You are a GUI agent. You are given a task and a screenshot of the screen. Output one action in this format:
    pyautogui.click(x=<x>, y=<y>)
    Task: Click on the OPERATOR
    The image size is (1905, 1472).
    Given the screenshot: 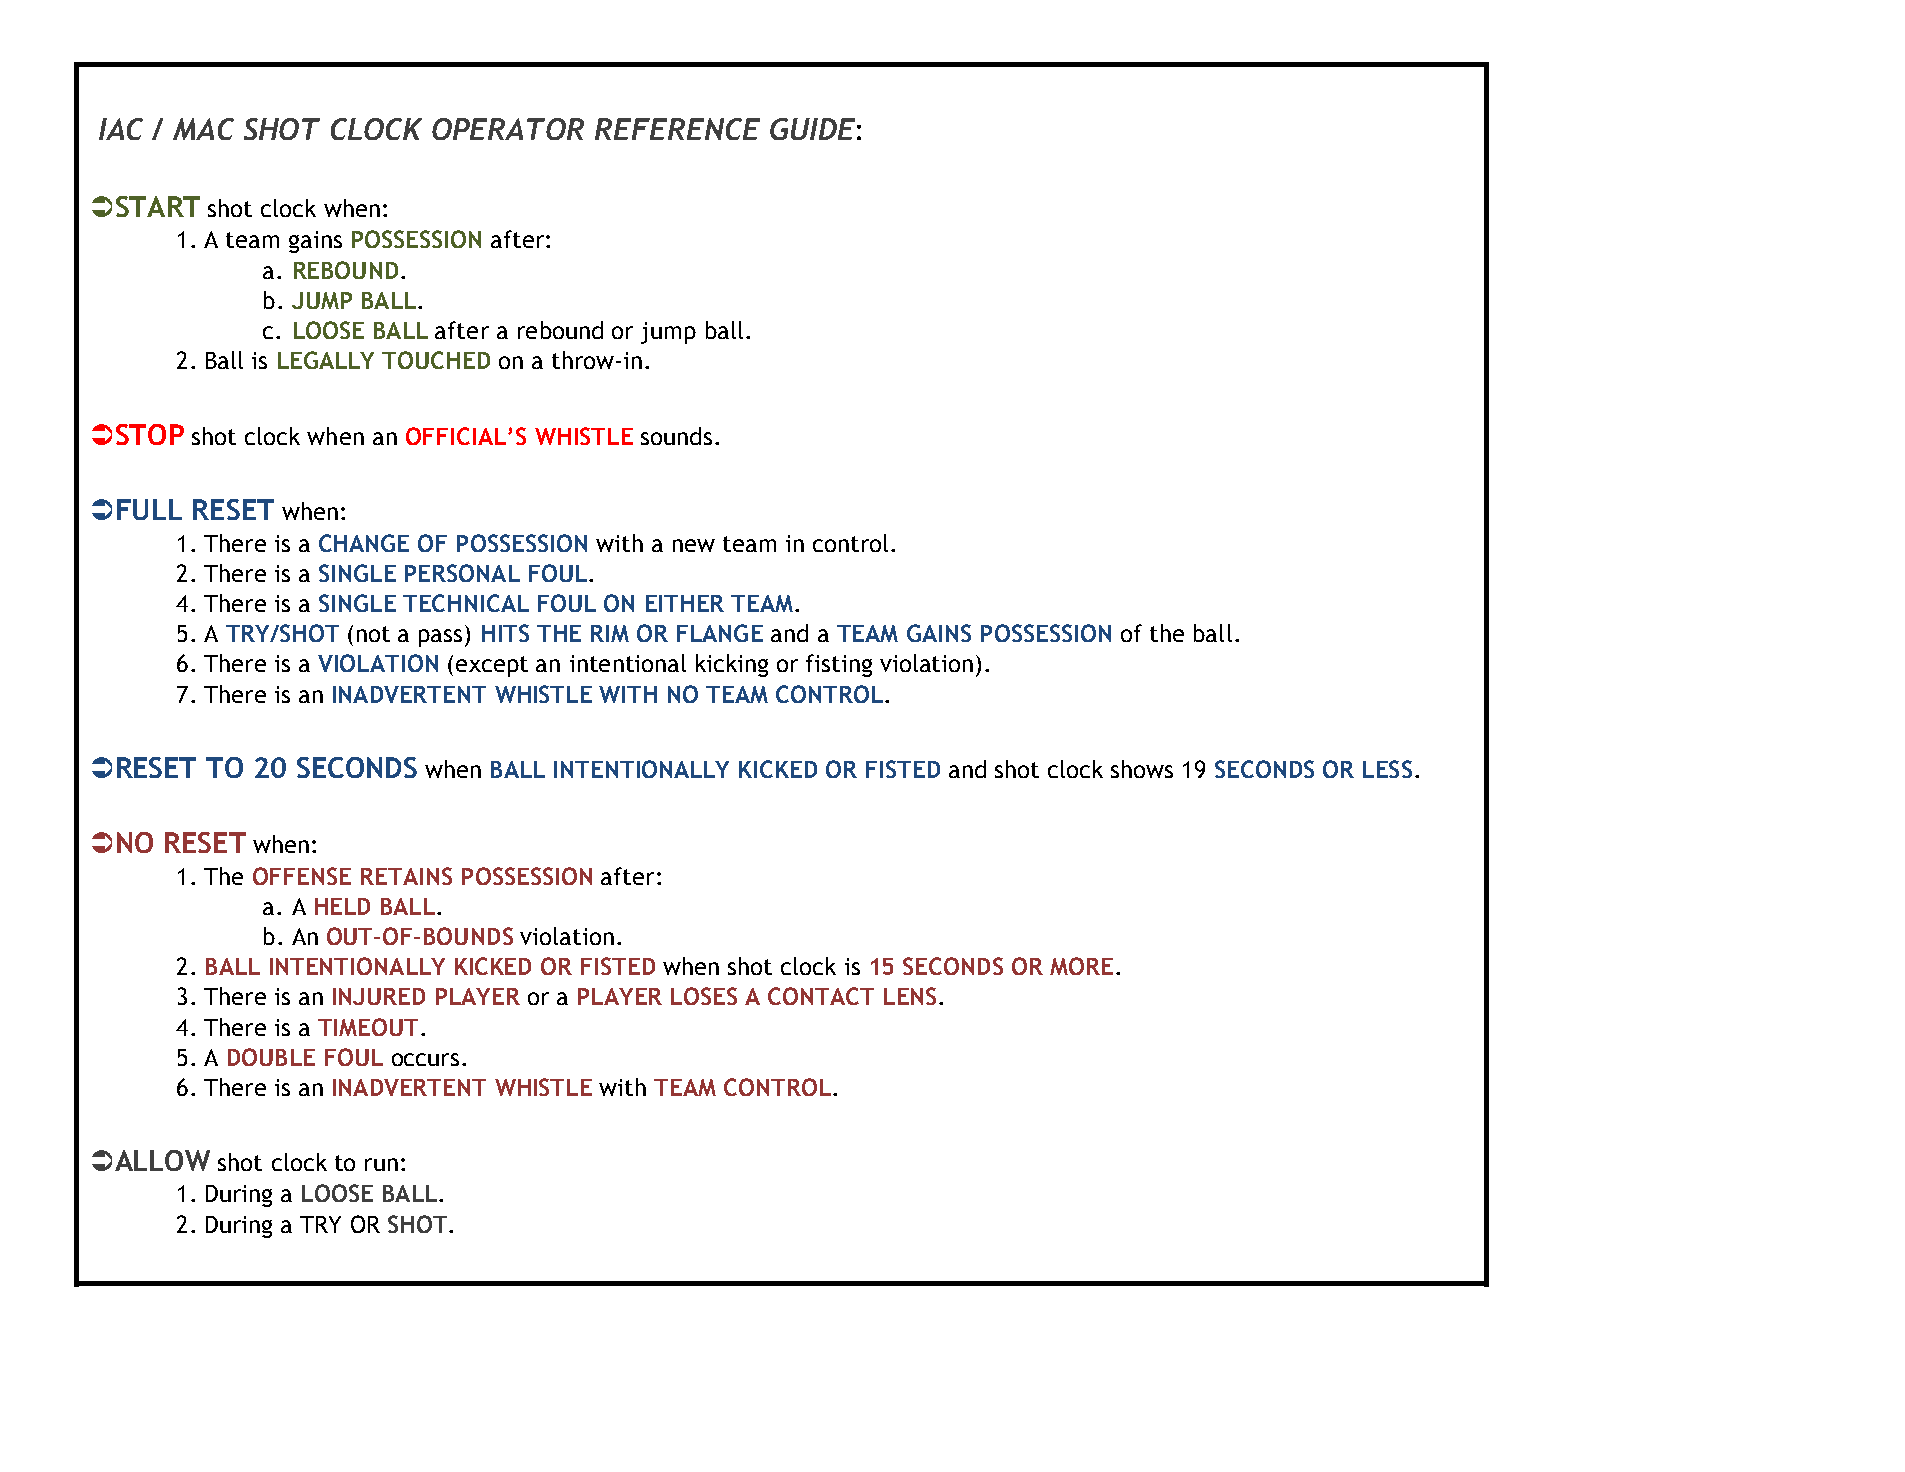 What is the action you would take?
    pyautogui.click(x=508, y=129)
